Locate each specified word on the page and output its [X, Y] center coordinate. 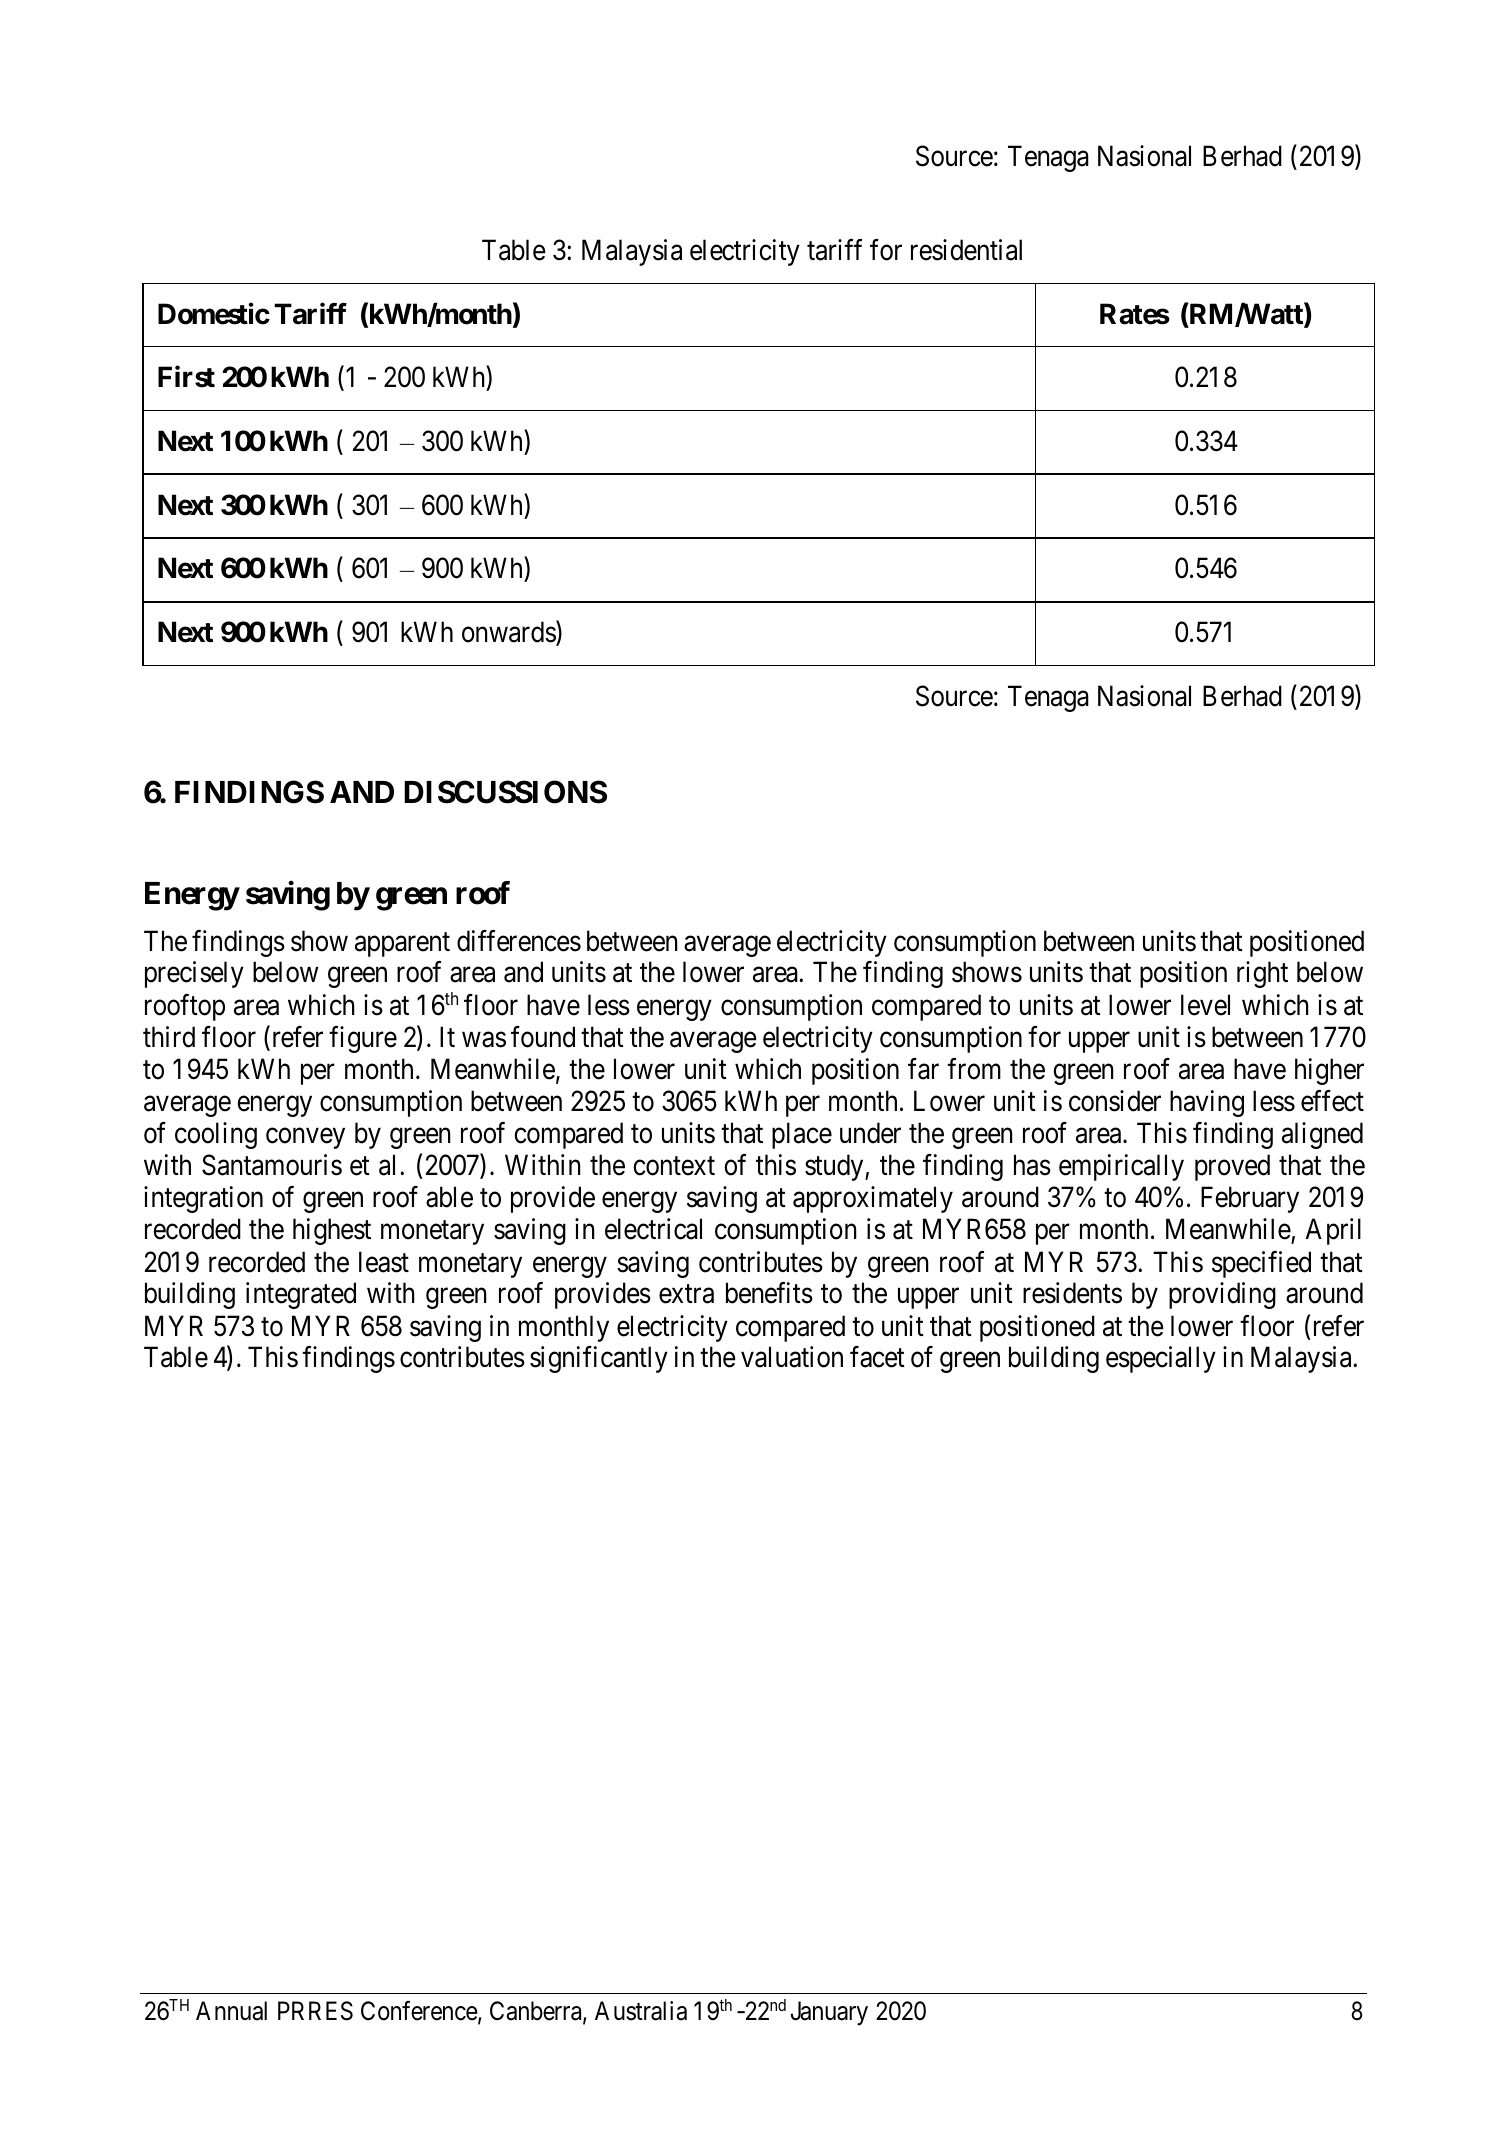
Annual [231, 2011]
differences [519, 941]
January [829, 2013]
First [186, 377]
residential [966, 250]
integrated [301, 1295]
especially [1161, 1359]
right [1262, 974]
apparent [402, 945]
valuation [792, 1357]
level [1205, 1005]
